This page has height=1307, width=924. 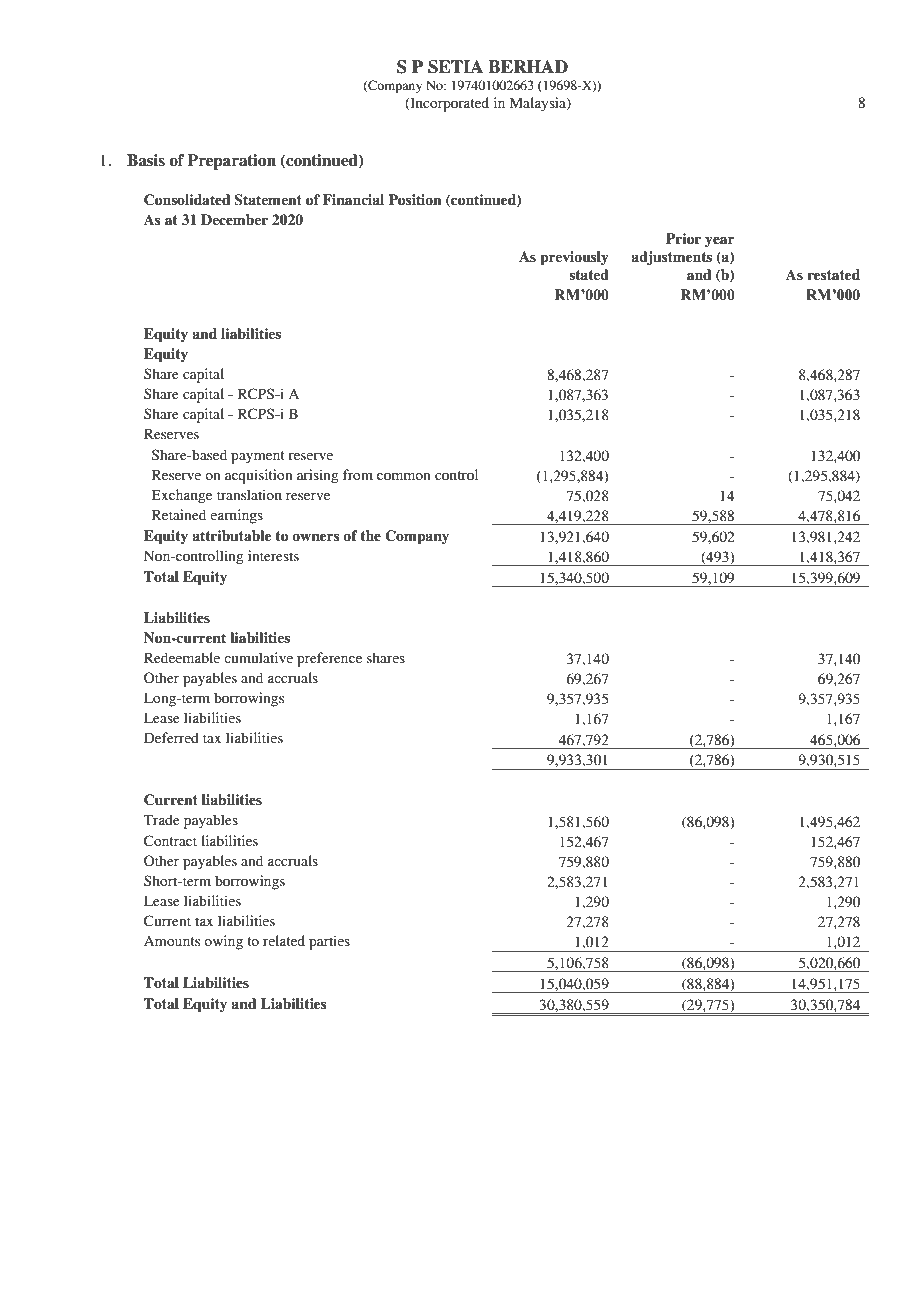 I want to click on December, so click(x=234, y=219).
